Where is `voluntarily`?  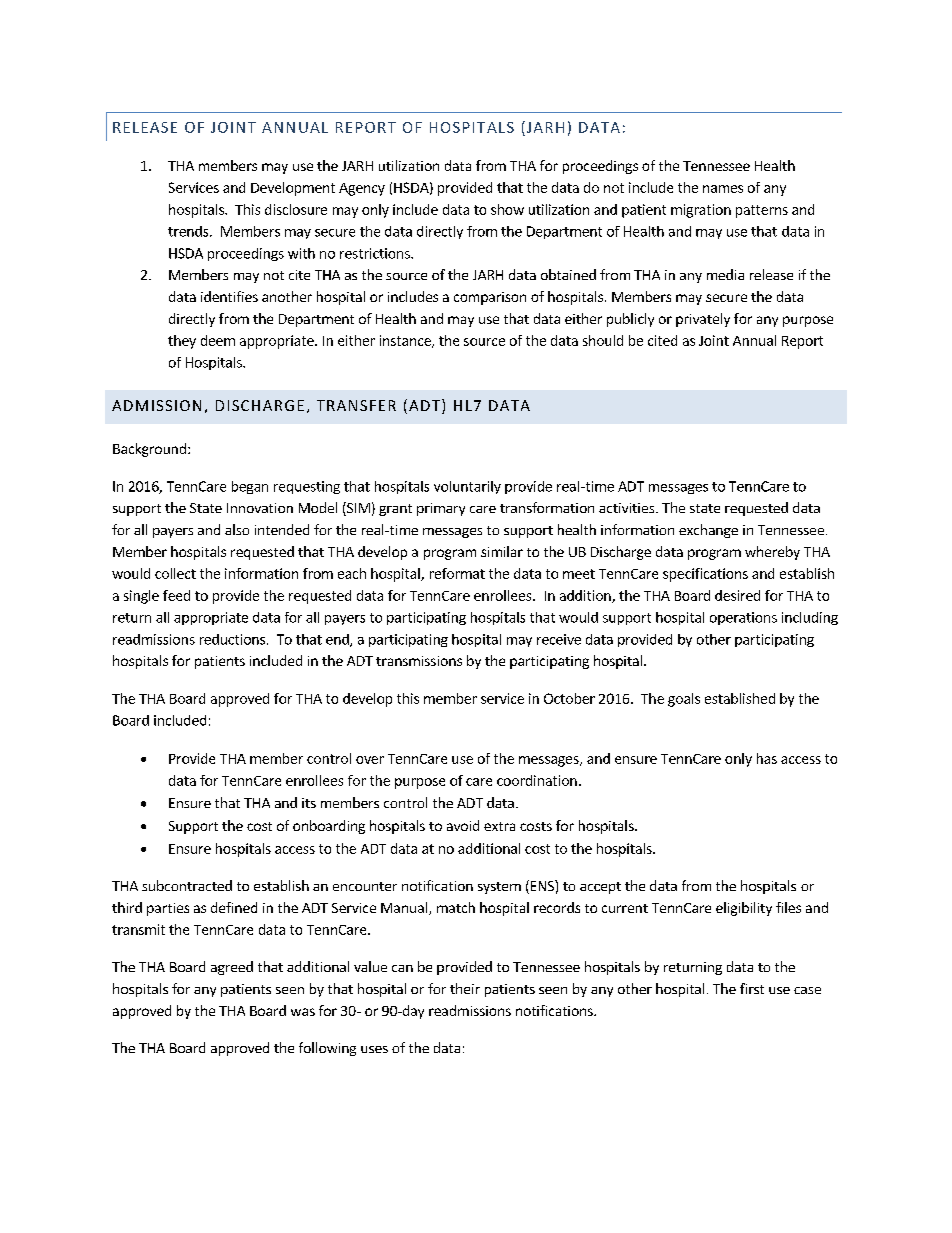 voluntarily is located at coordinates (467, 487).
